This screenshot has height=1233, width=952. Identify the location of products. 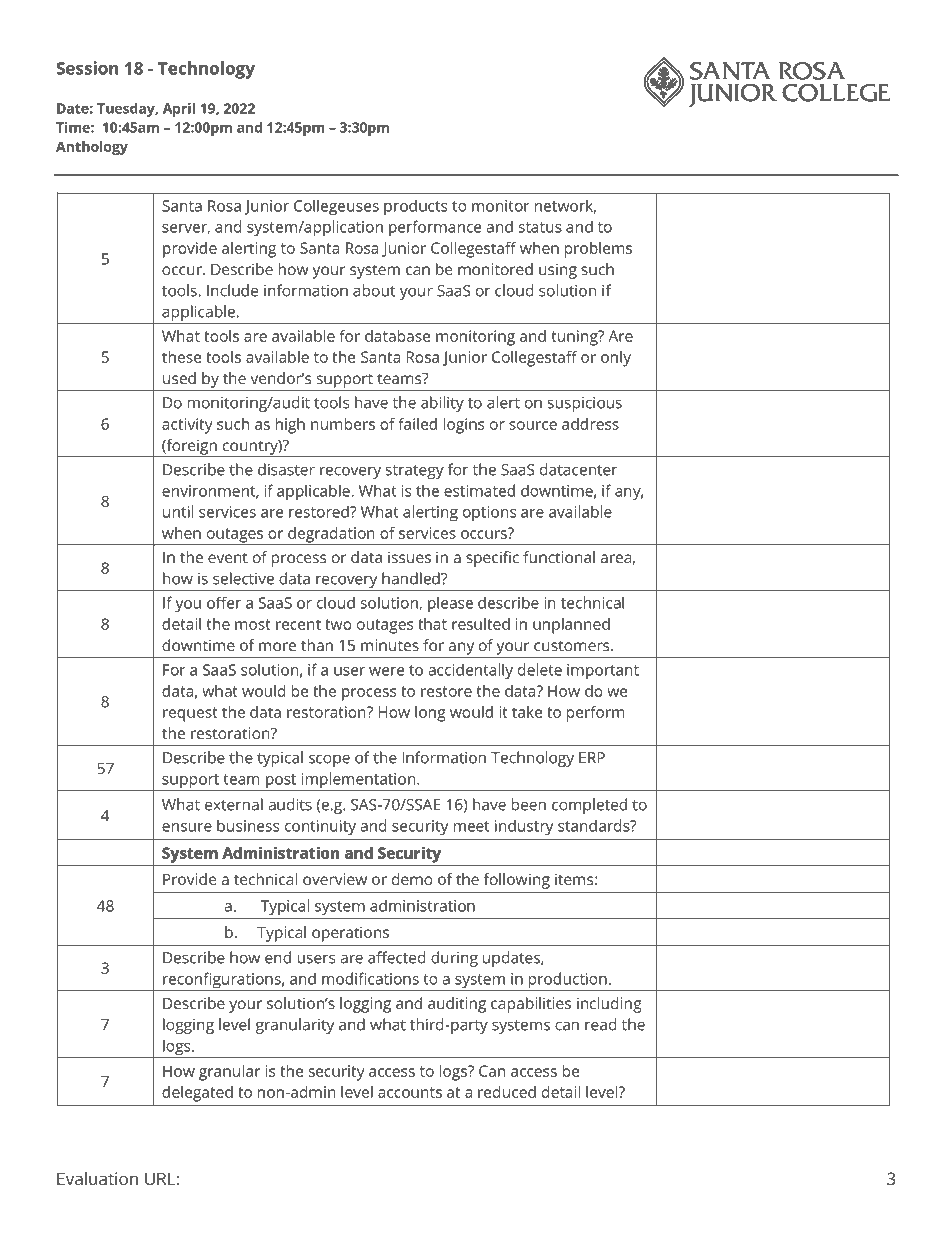
(415, 207).
